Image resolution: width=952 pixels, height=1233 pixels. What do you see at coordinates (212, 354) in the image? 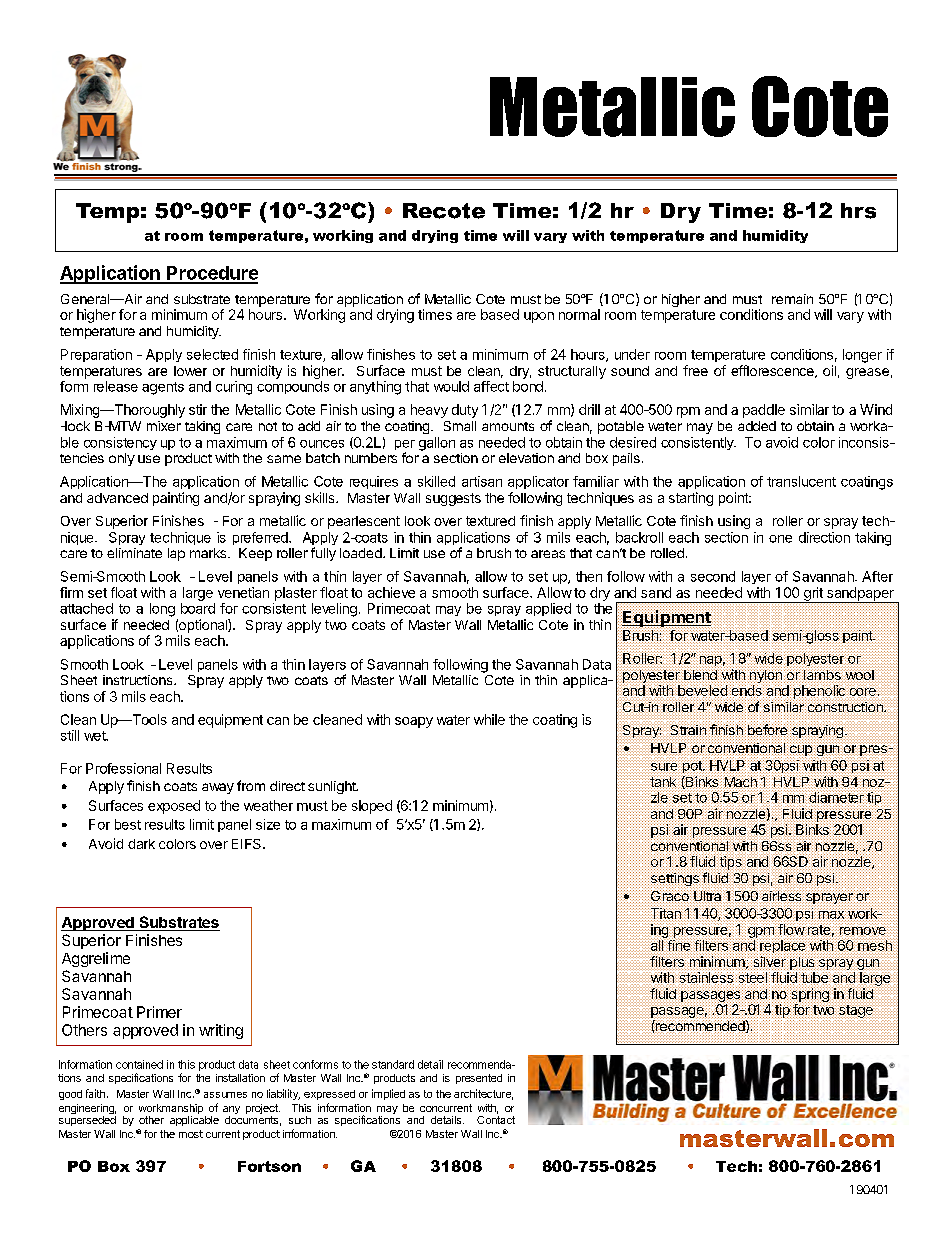
I see `selected` at bounding box center [212, 354].
